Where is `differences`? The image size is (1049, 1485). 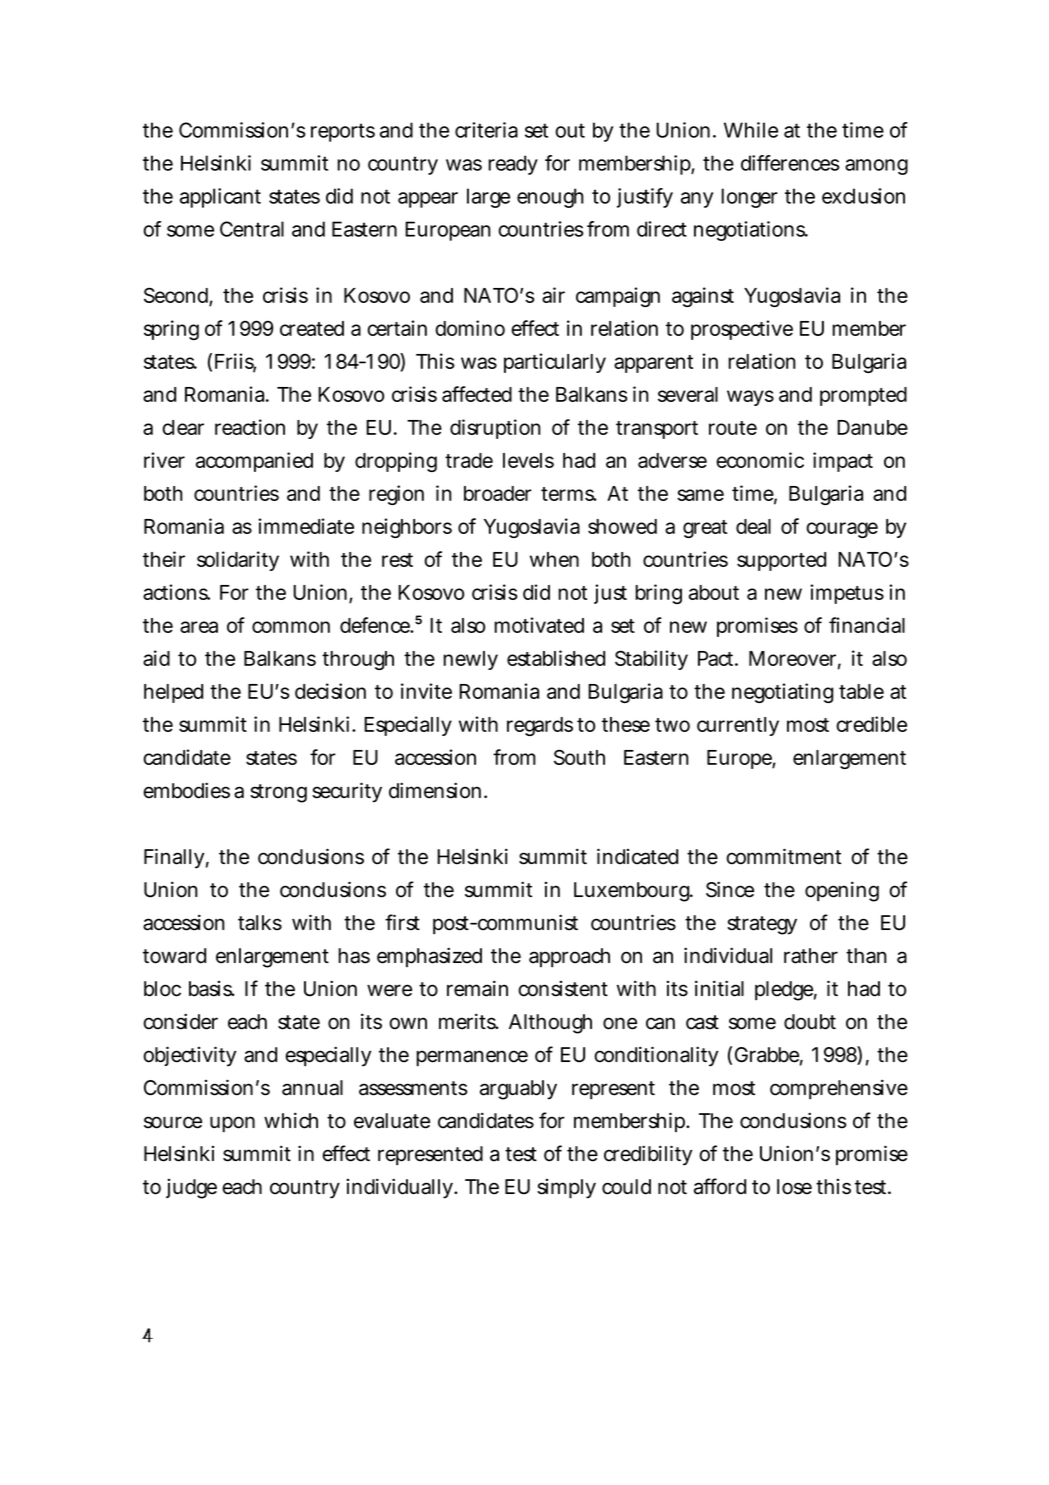
differences is located at coordinates (790, 163).
